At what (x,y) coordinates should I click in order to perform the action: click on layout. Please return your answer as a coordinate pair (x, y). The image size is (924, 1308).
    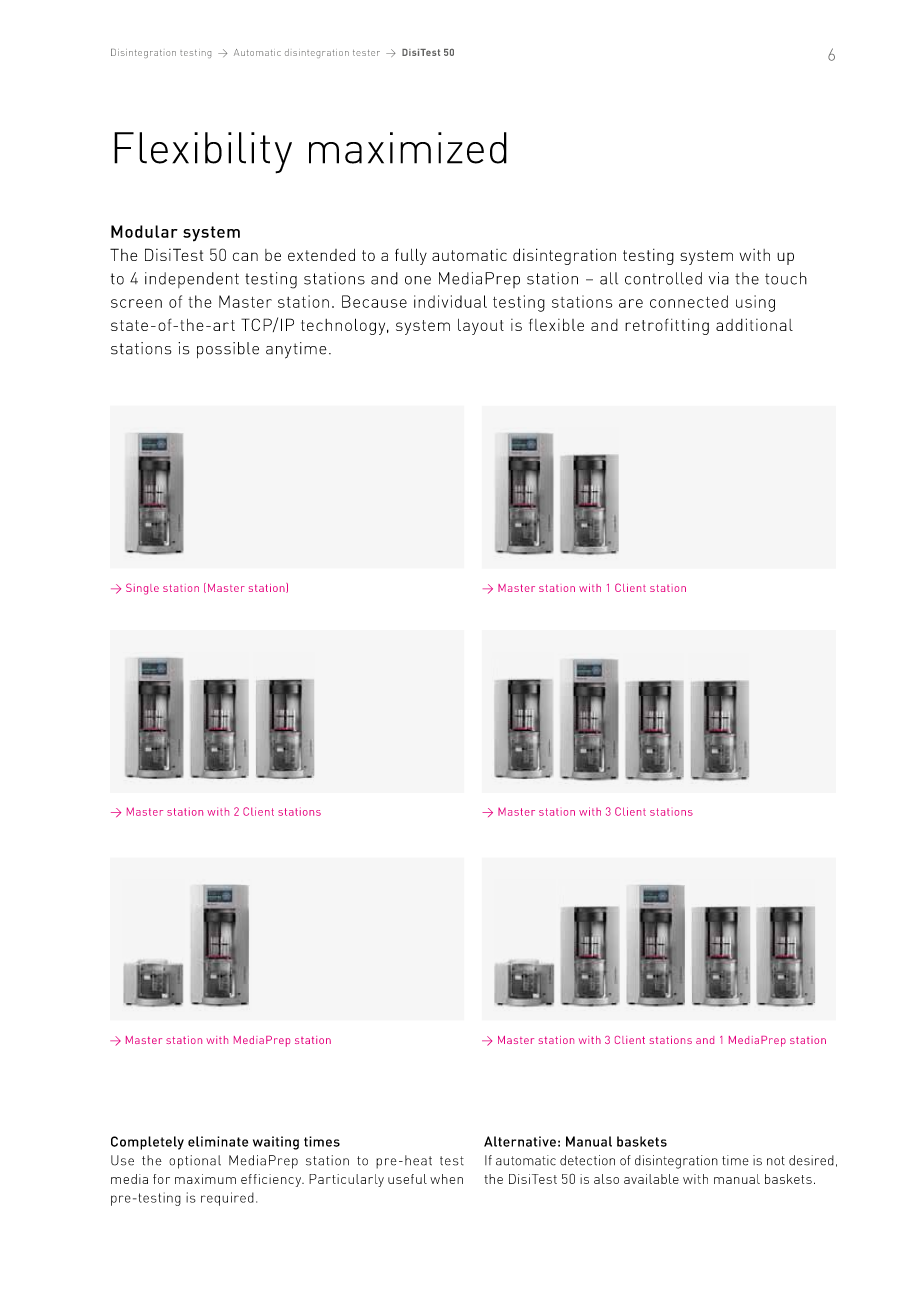
    Looking at the image, I should click on (481, 327).
